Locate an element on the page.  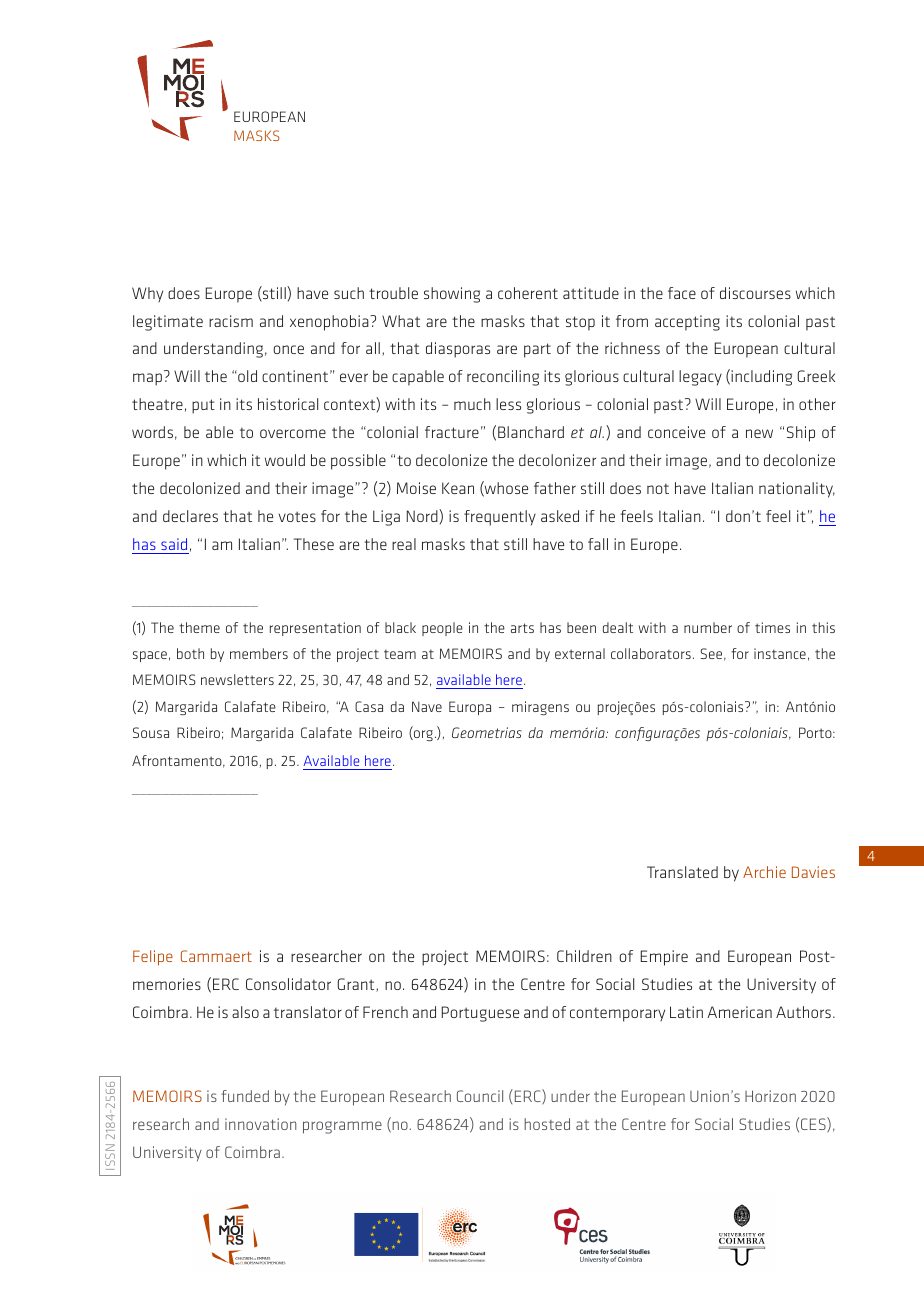
Council is located at coordinates (480, 1096).
